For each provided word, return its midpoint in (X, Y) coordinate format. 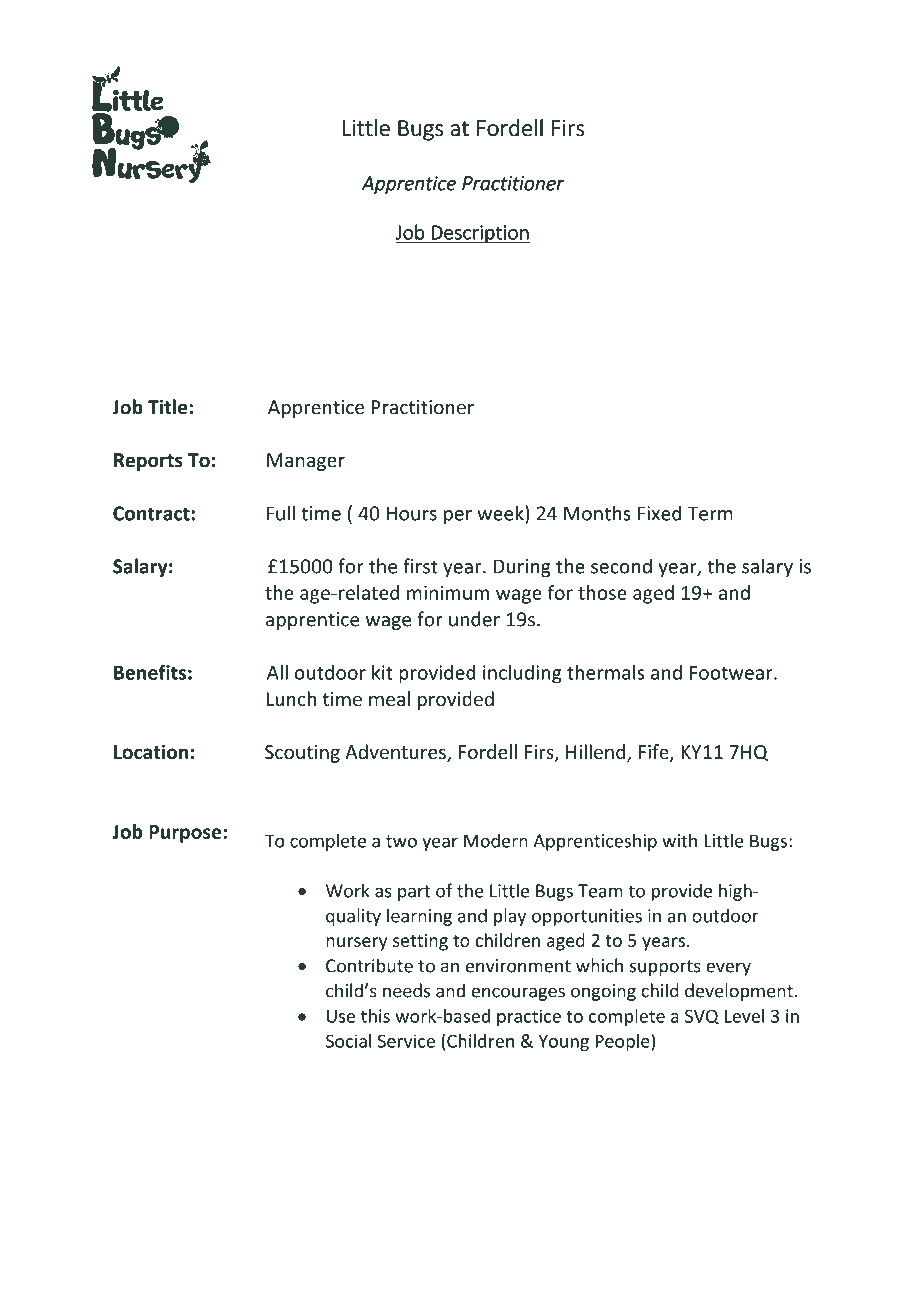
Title (169, 407)
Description (480, 234)
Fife (655, 753)
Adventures (396, 753)
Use (341, 1016)
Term (710, 513)
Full (280, 513)
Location (151, 752)
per (458, 517)
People (623, 1042)
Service (406, 1041)
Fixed (659, 513)
